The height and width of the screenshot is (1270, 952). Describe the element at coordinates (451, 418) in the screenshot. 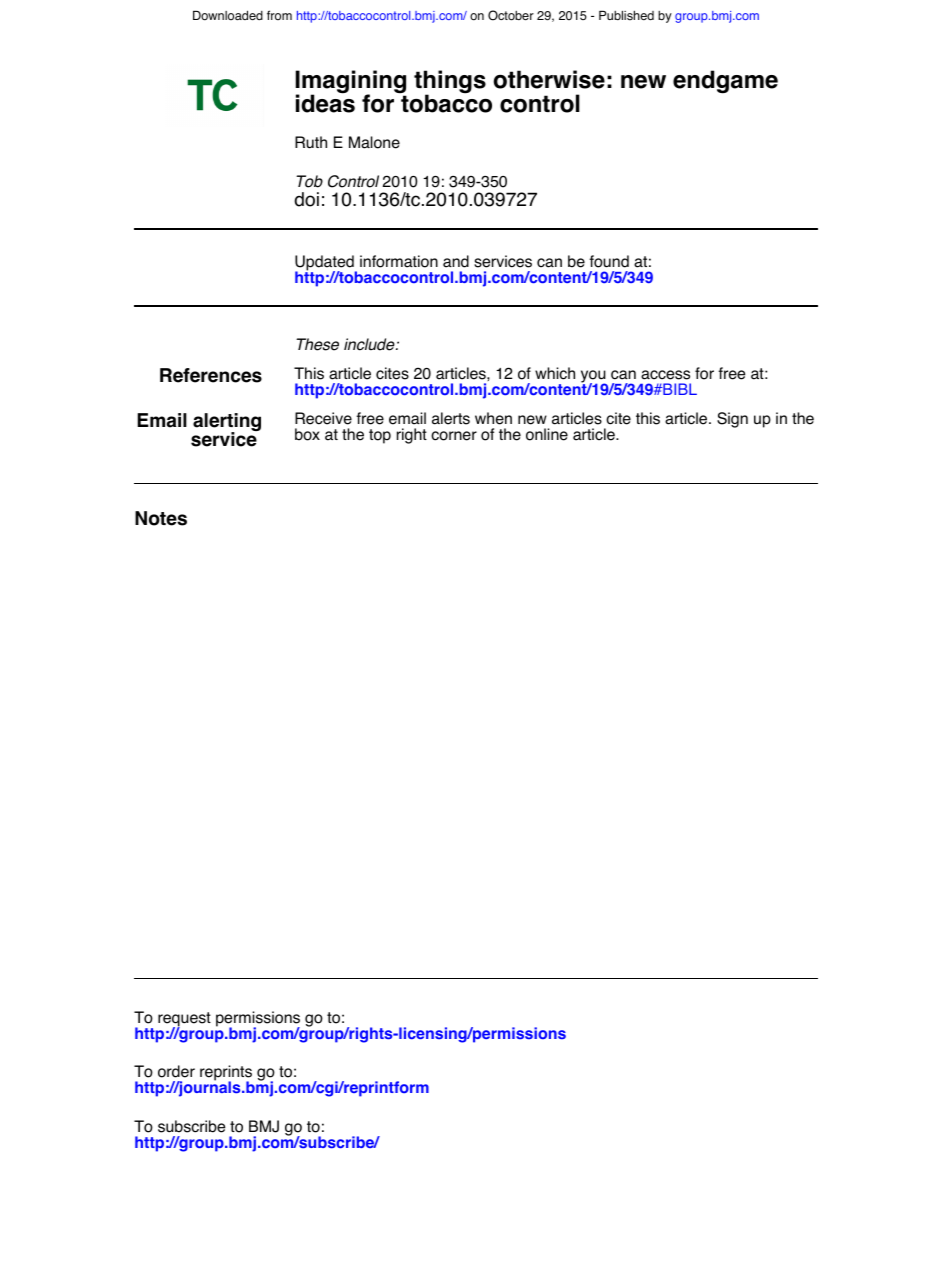

I see `alerts` at that location.
